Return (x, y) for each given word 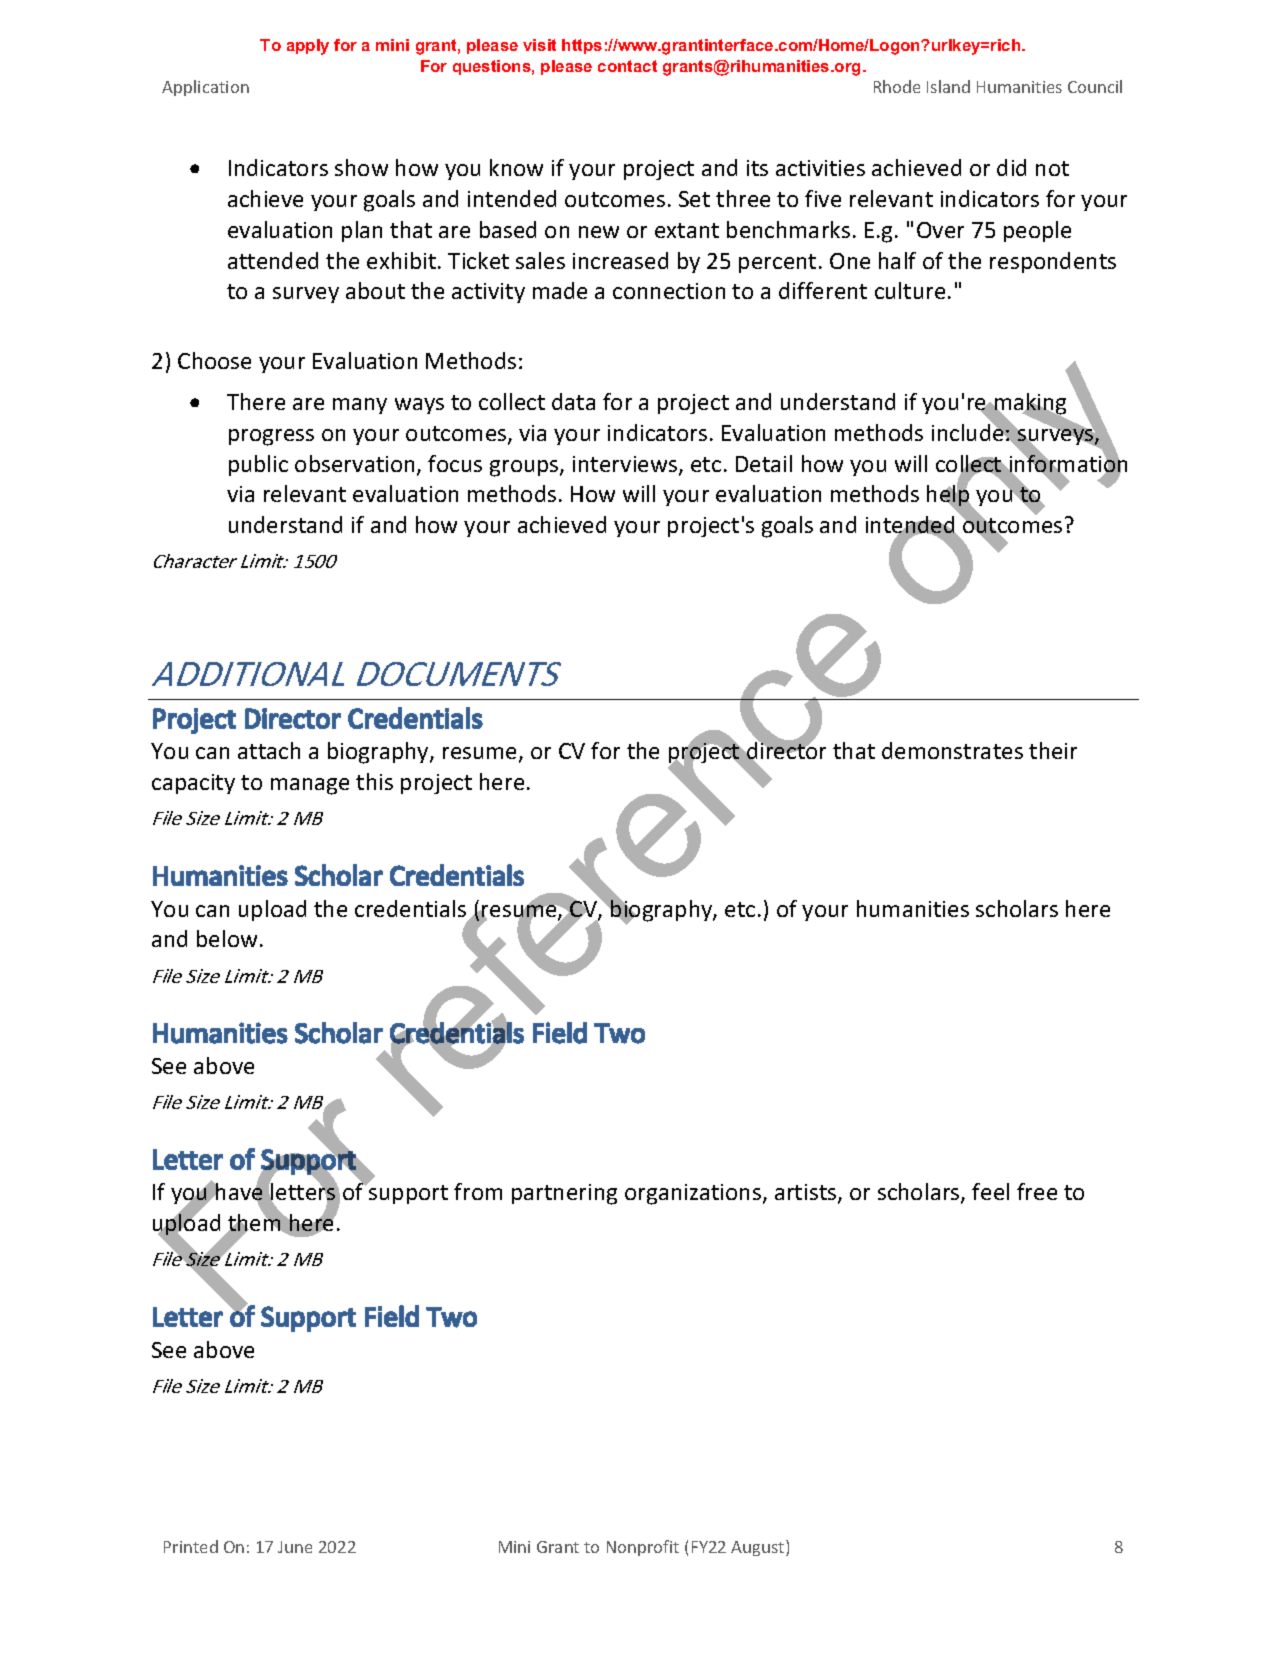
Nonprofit (643, 1548)
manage (310, 786)
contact (627, 66)
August (759, 1548)
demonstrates (952, 750)
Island (948, 86)
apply (308, 47)
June (295, 1547)
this (374, 781)
